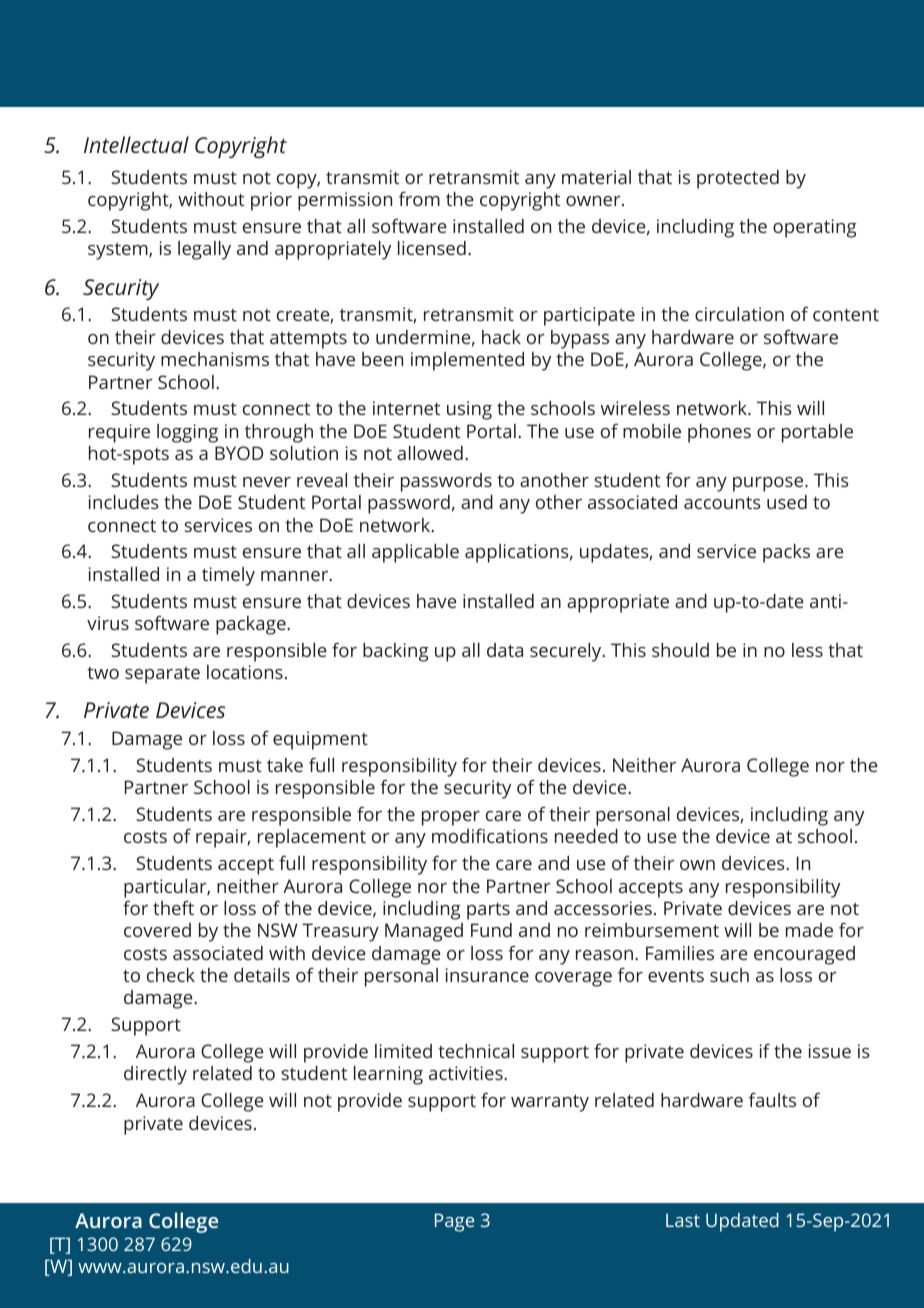 This screenshot has height=1308, width=924. What do you see at coordinates (245, 672) in the screenshot?
I see `locations` at bounding box center [245, 672].
